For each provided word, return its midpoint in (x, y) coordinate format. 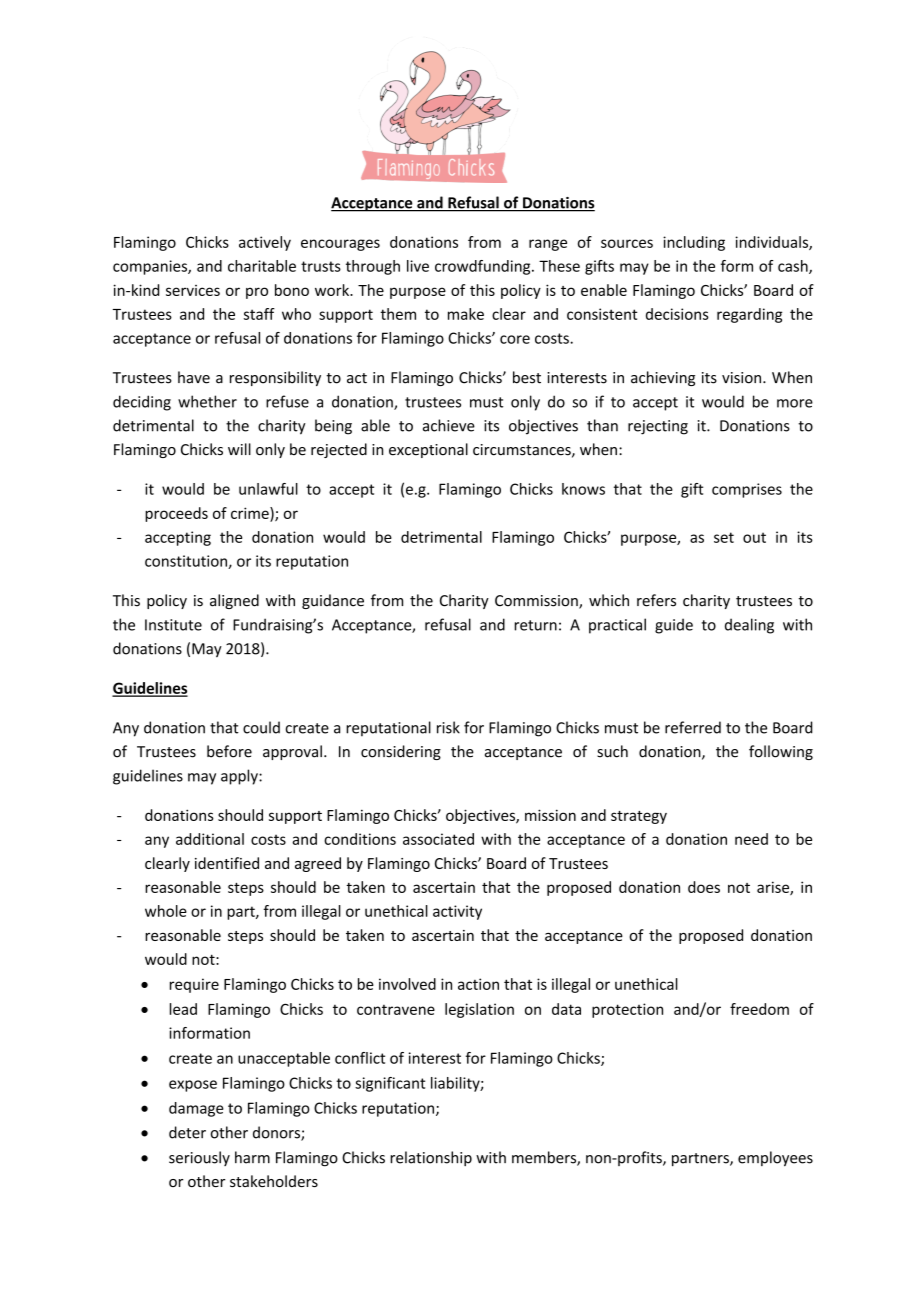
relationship (431, 1158)
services (193, 290)
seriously (199, 1158)
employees (775, 1159)
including (694, 243)
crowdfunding (484, 267)
